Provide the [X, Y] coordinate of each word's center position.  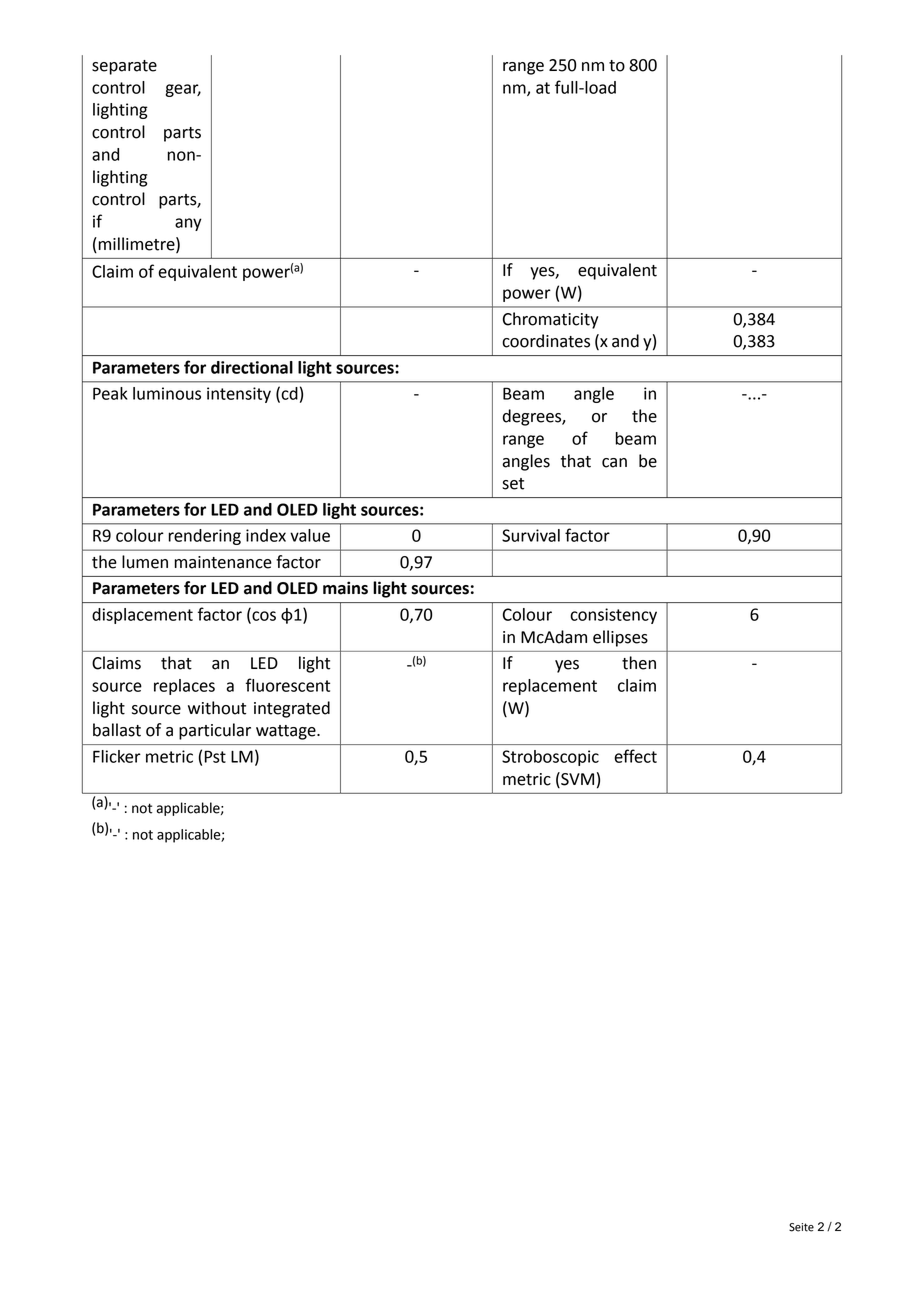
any [188, 224]
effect [635, 756]
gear [183, 90]
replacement [550, 687]
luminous [167, 393]
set [513, 484]
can [614, 463]
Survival [531, 535]
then [639, 663]
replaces [184, 687]
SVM [576, 779]
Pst [215, 756]
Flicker [117, 756]
